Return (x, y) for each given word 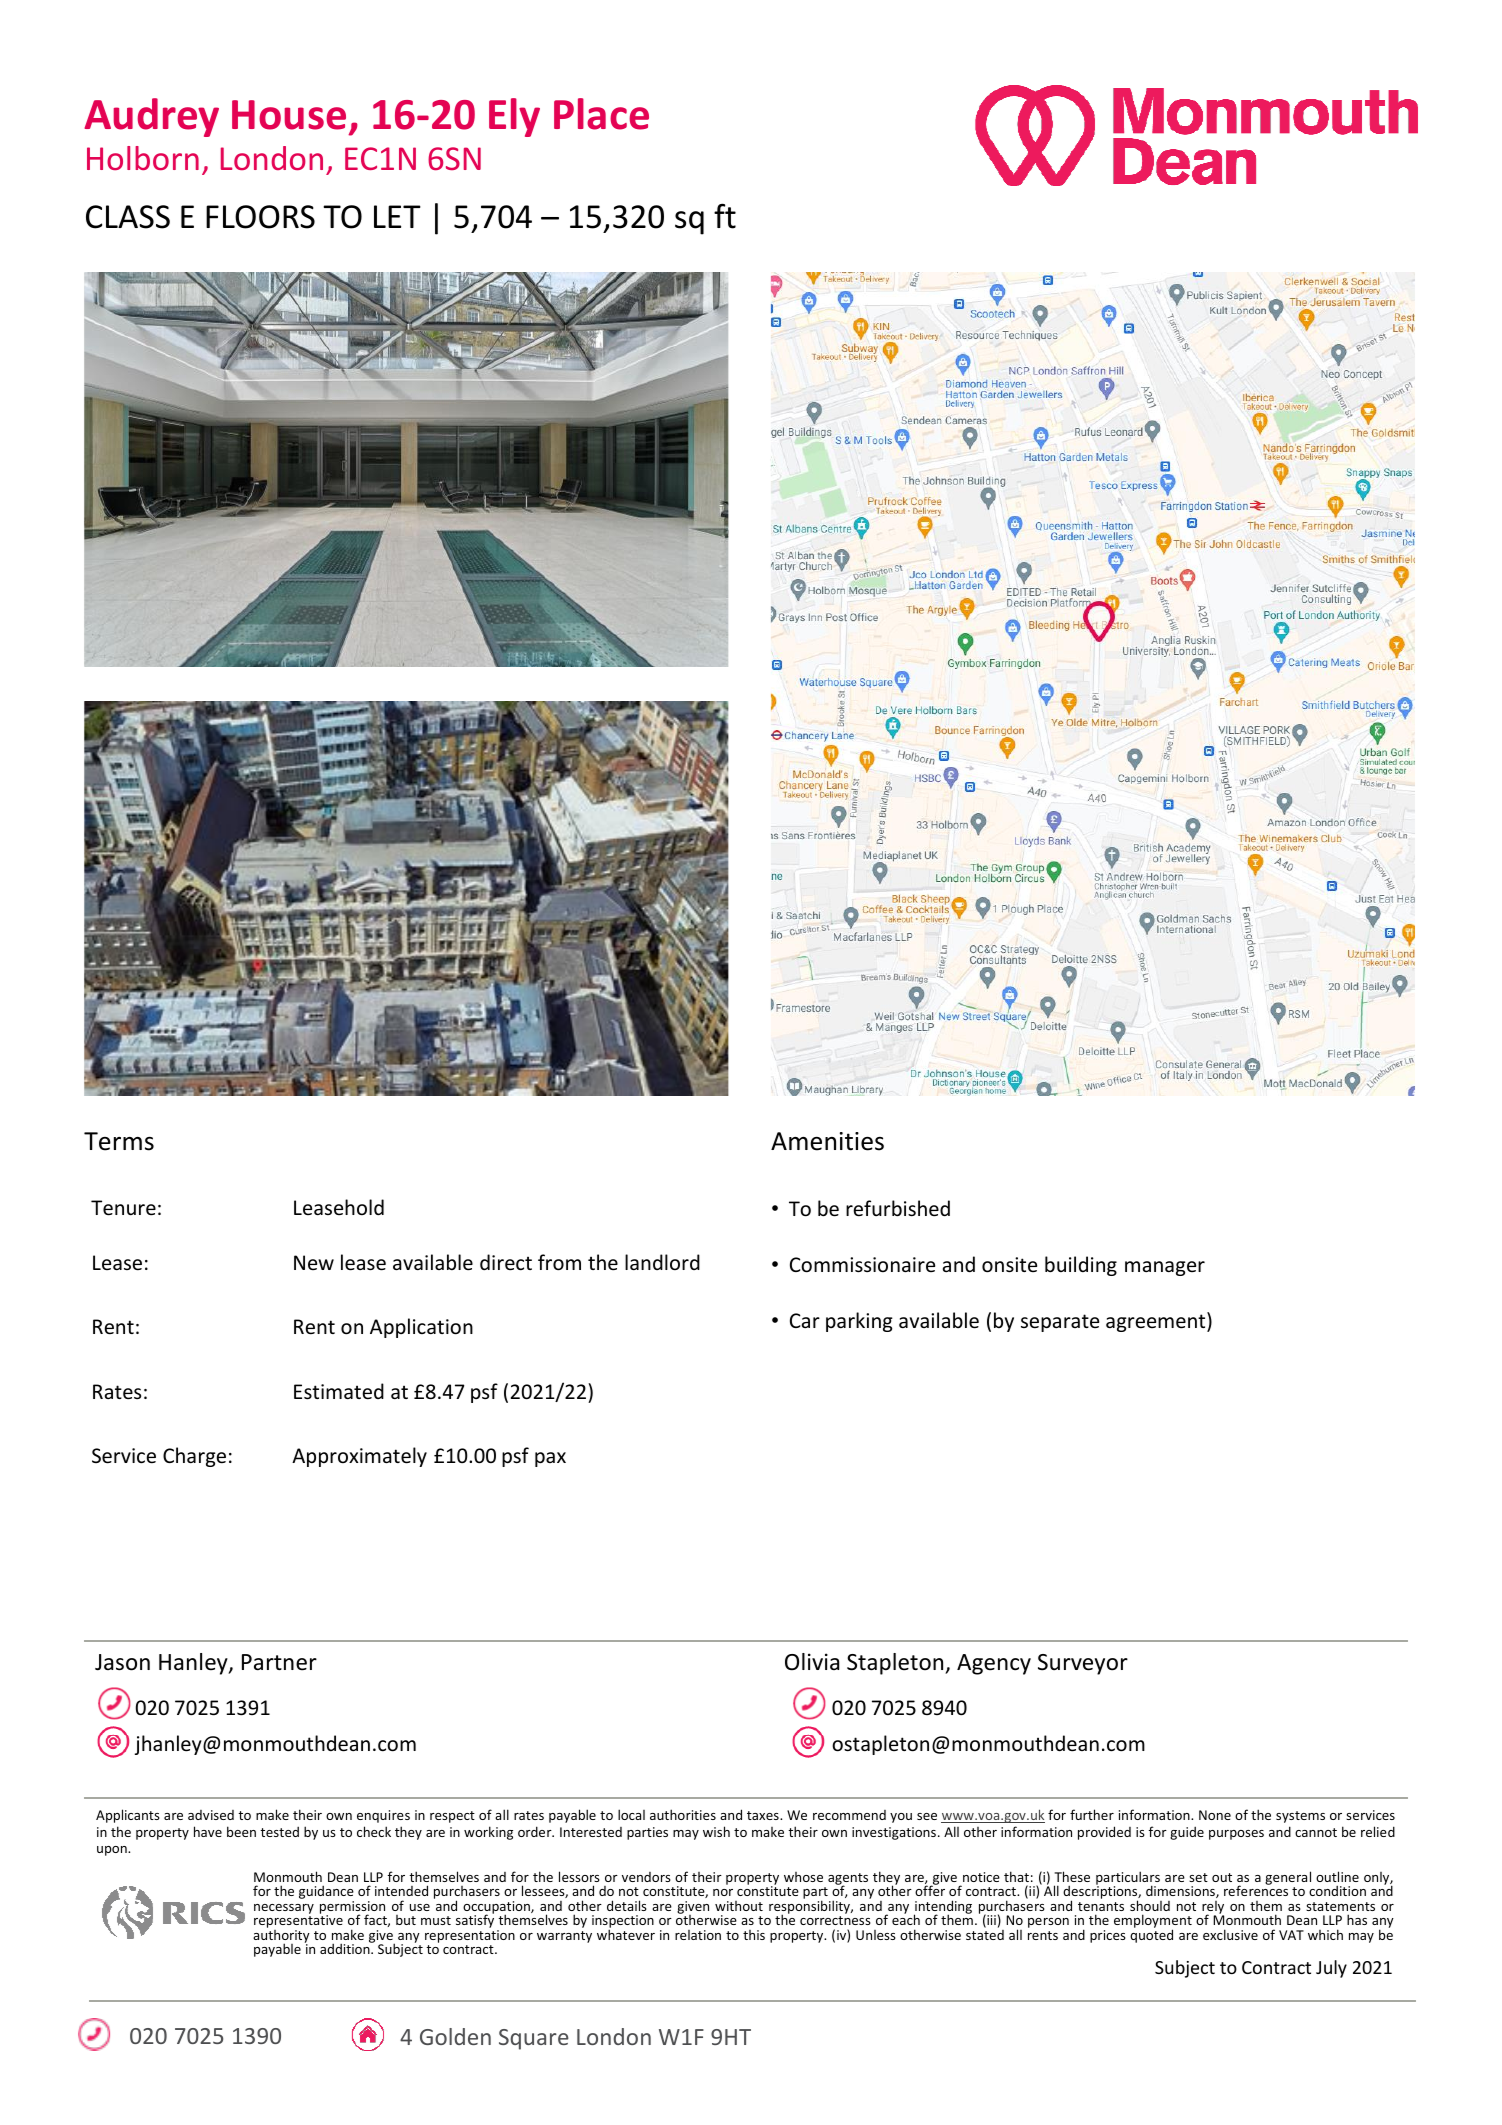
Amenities (827, 1141)
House (289, 115)
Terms (119, 1141)
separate (1060, 1323)
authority (281, 1938)
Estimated (339, 1391)
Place (601, 114)
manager (1165, 1268)
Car (805, 1320)
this (754, 1935)
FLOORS (260, 217)
